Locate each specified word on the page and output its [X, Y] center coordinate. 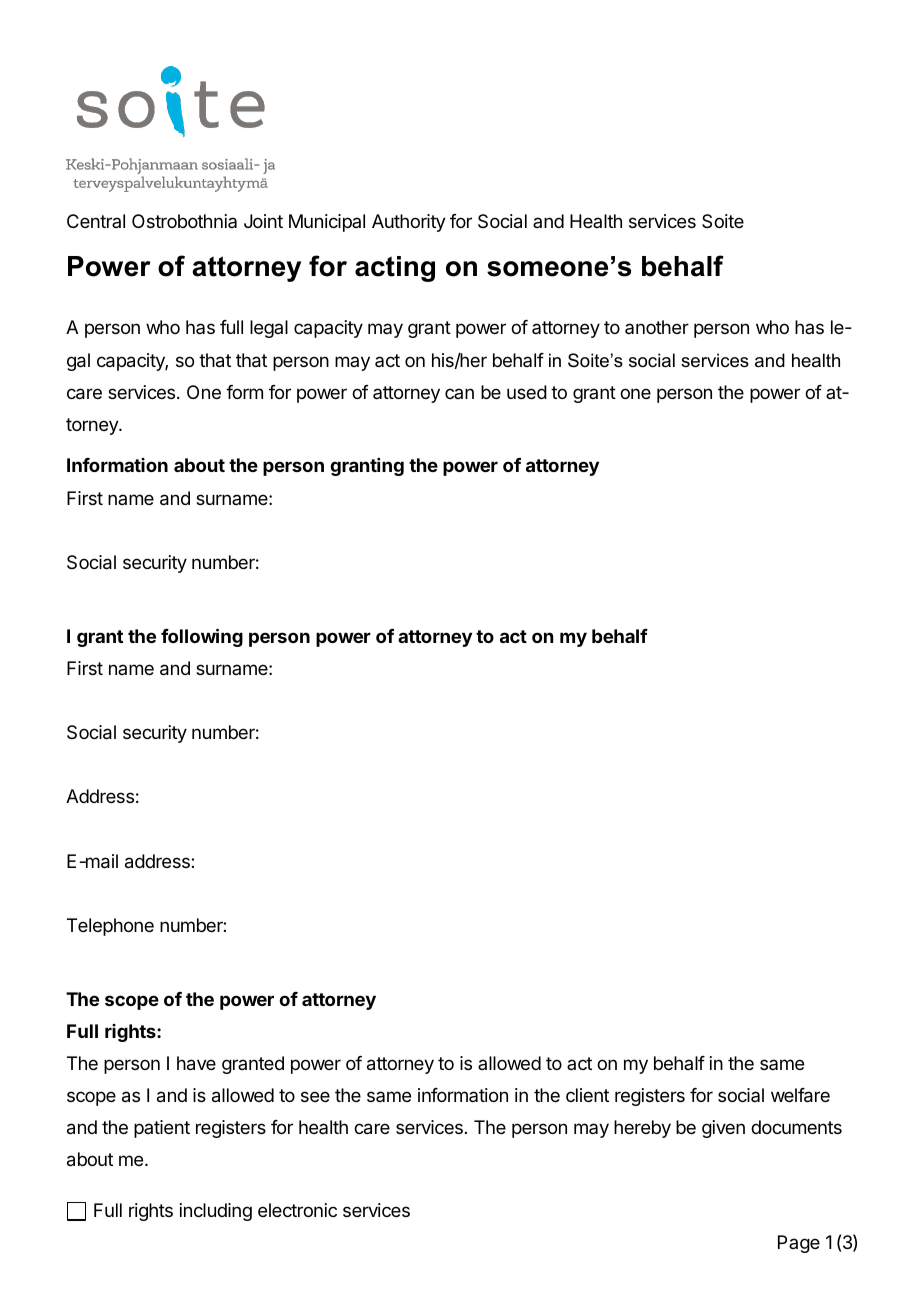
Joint [263, 221]
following [202, 637]
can [459, 393]
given [723, 1129]
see [315, 1096]
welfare [800, 1095]
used [527, 392]
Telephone [110, 927]
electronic [297, 1210]
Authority [409, 223]
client [587, 1095]
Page [799, 1244]
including [216, 1212]
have [196, 1063]
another [657, 327]
